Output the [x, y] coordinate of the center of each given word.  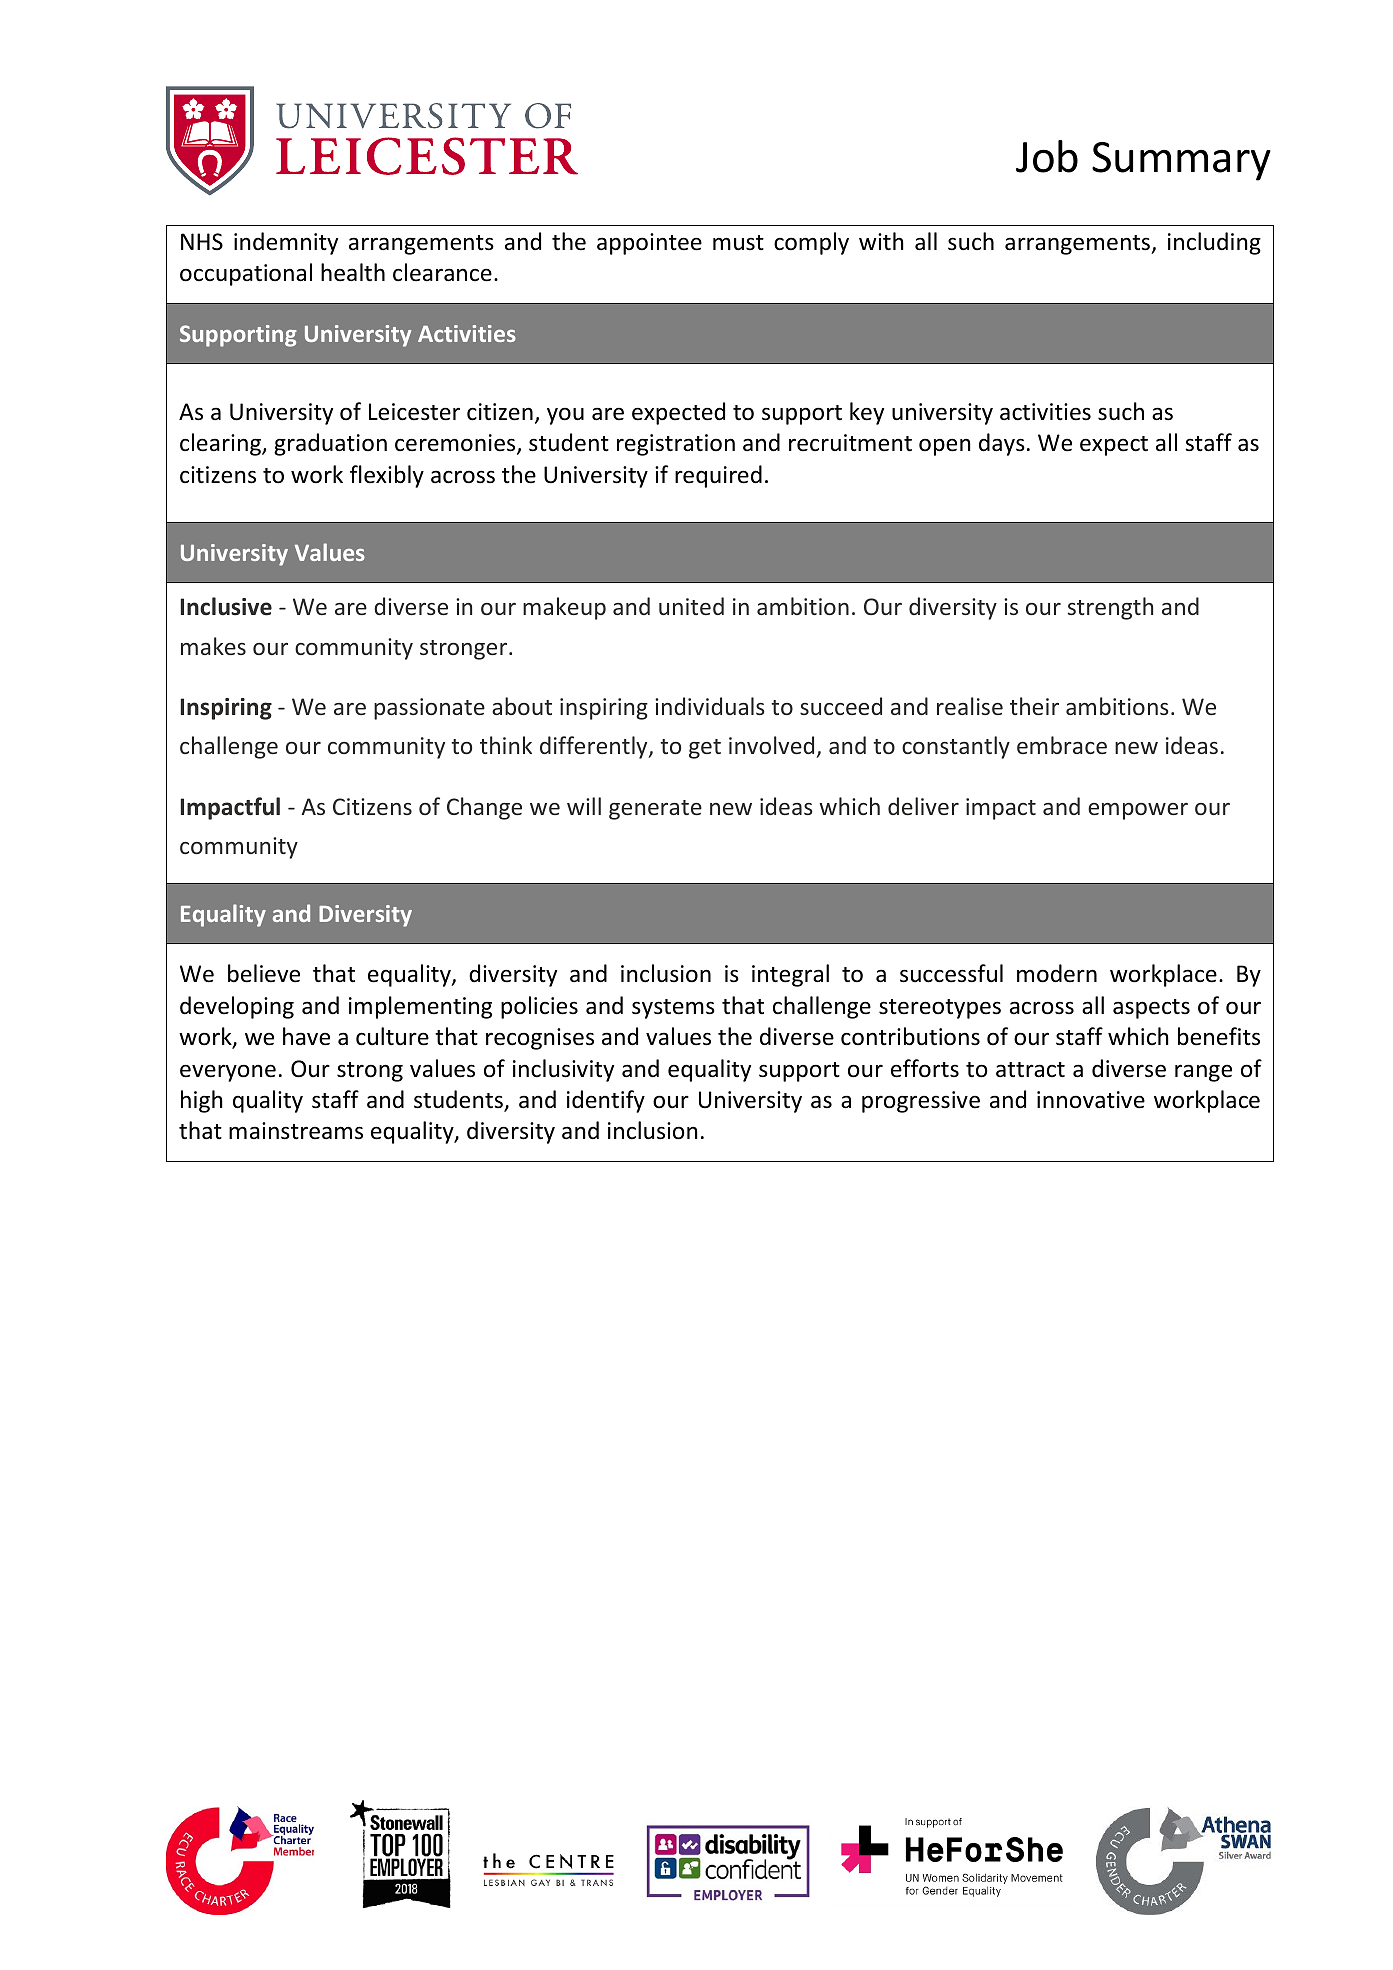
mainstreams [296, 1131]
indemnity [286, 243]
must [738, 243]
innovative [1091, 1100]
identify [606, 1101]
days [1002, 444]
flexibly [387, 476]
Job [1047, 156]
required [718, 476]
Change [484, 808]
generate [655, 810]
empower [1138, 811]
